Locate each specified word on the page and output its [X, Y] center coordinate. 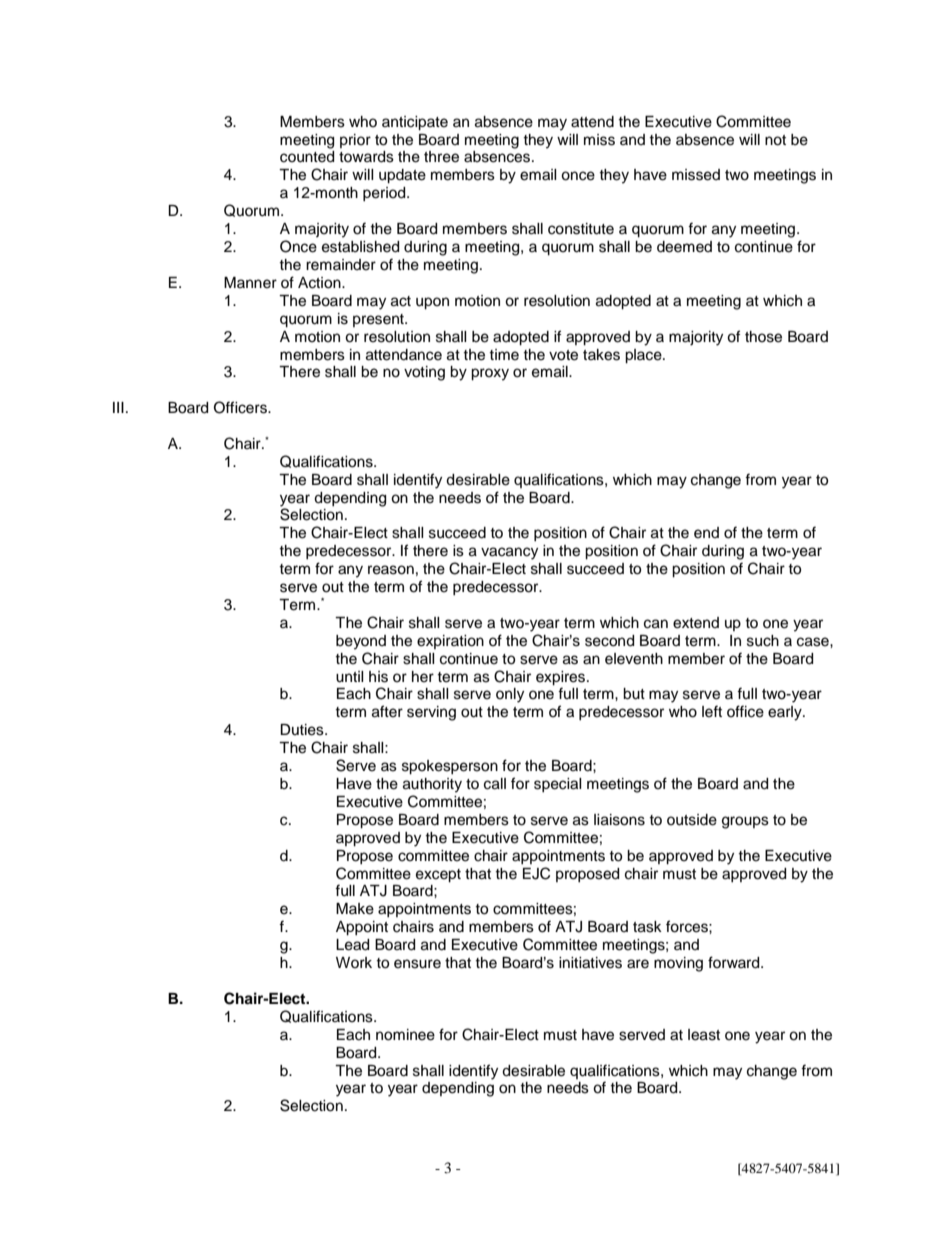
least [704, 1035]
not [775, 140]
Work [354, 962]
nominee [405, 1035]
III [118, 407]
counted [307, 157]
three [441, 157]
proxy [490, 374]
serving [431, 713]
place [644, 356]
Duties [303, 730]
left [712, 711]
